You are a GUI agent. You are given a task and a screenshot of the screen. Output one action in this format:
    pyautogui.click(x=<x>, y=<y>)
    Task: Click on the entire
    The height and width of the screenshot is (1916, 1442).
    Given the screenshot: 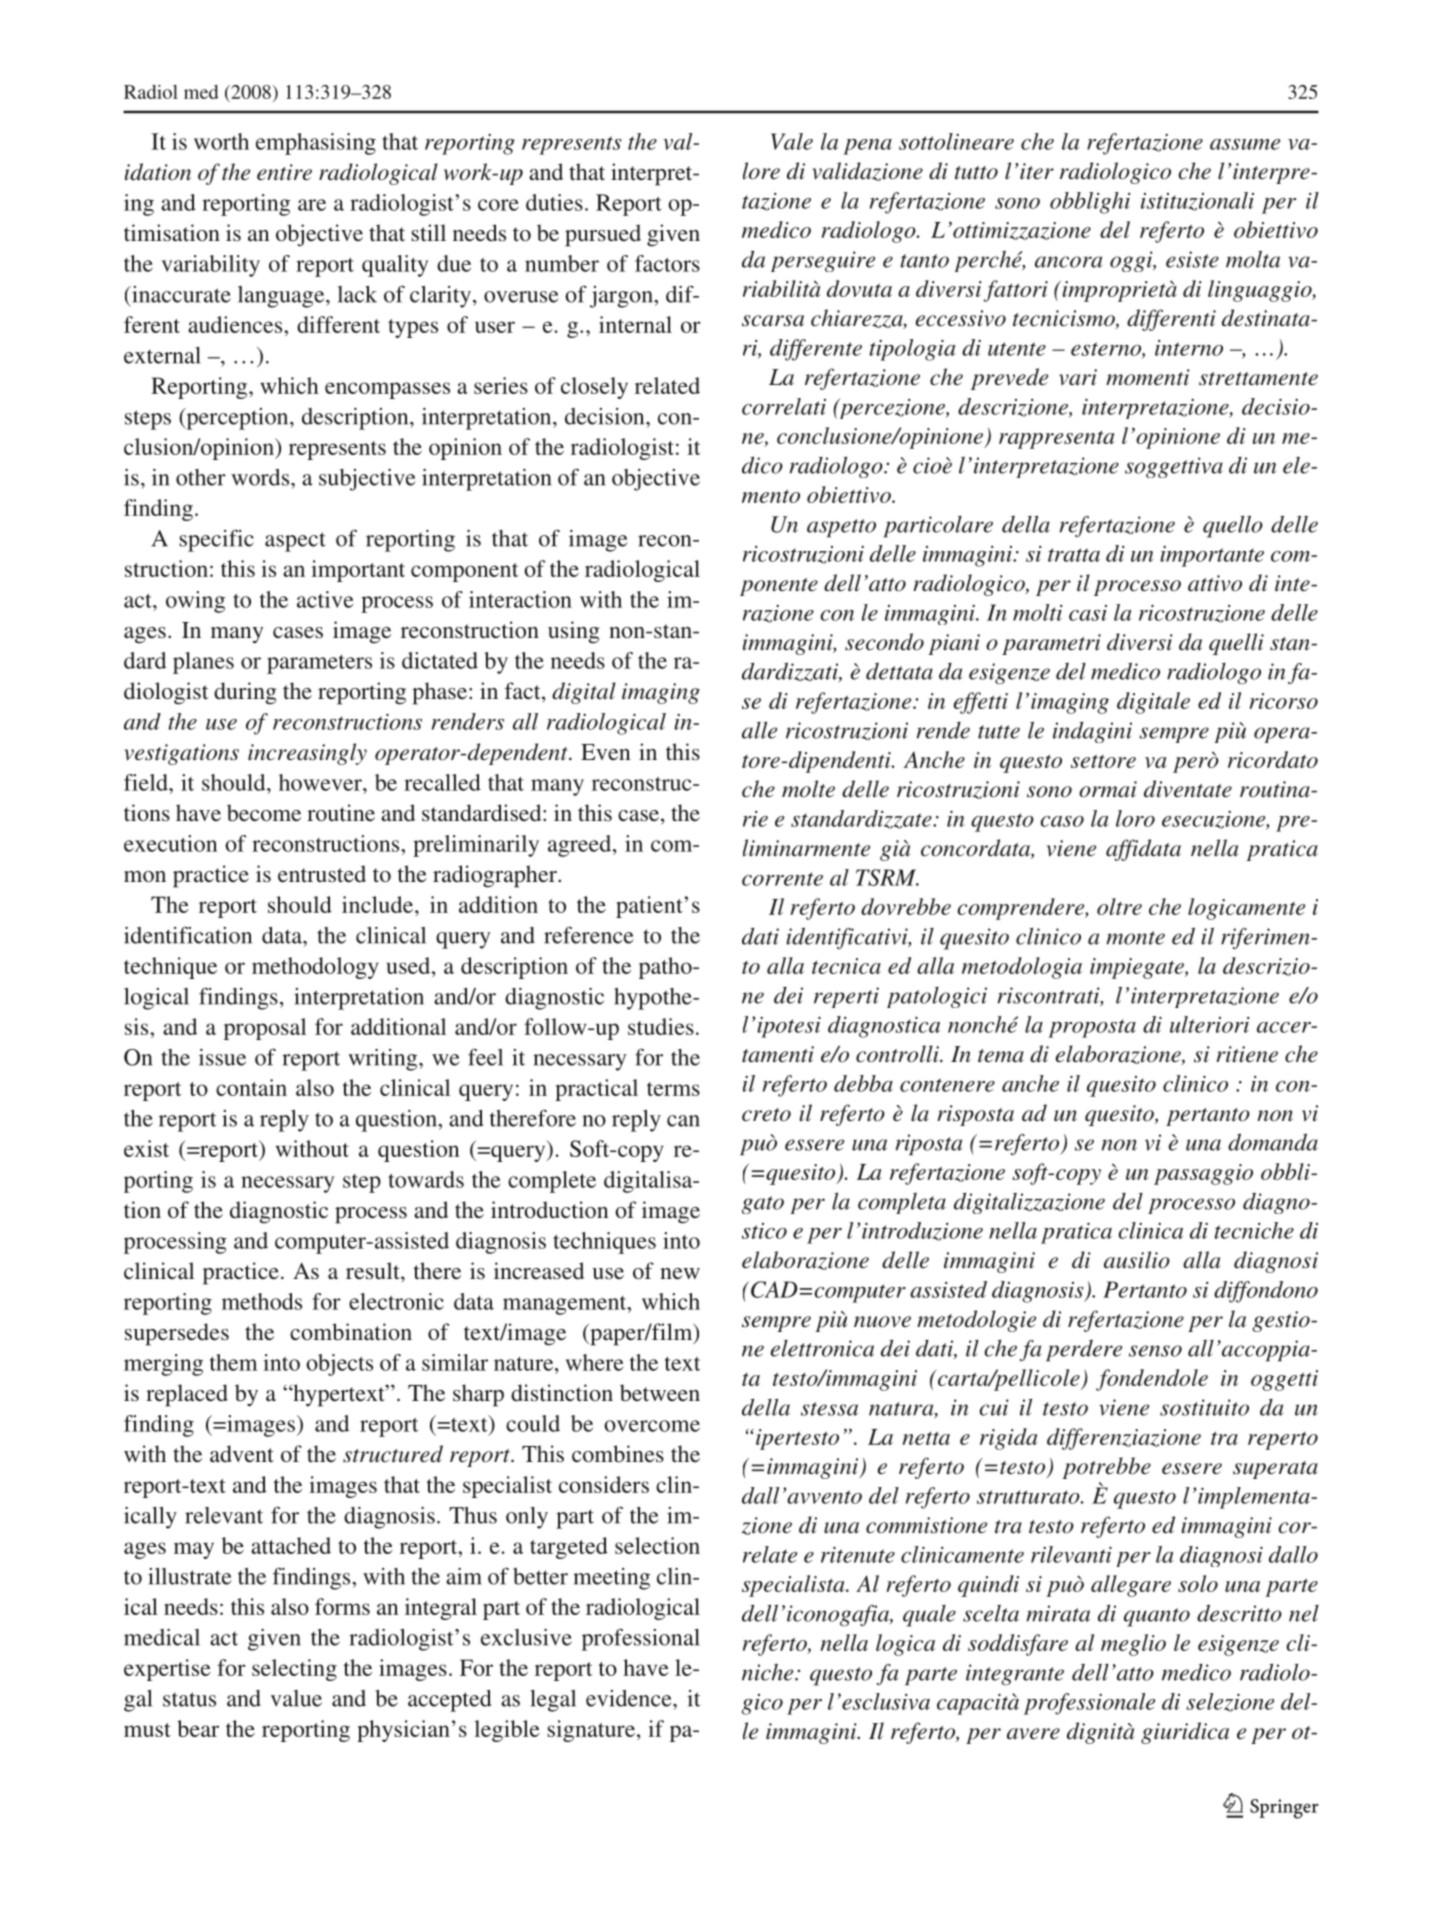 What is the action you would take?
    pyautogui.click(x=284, y=172)
